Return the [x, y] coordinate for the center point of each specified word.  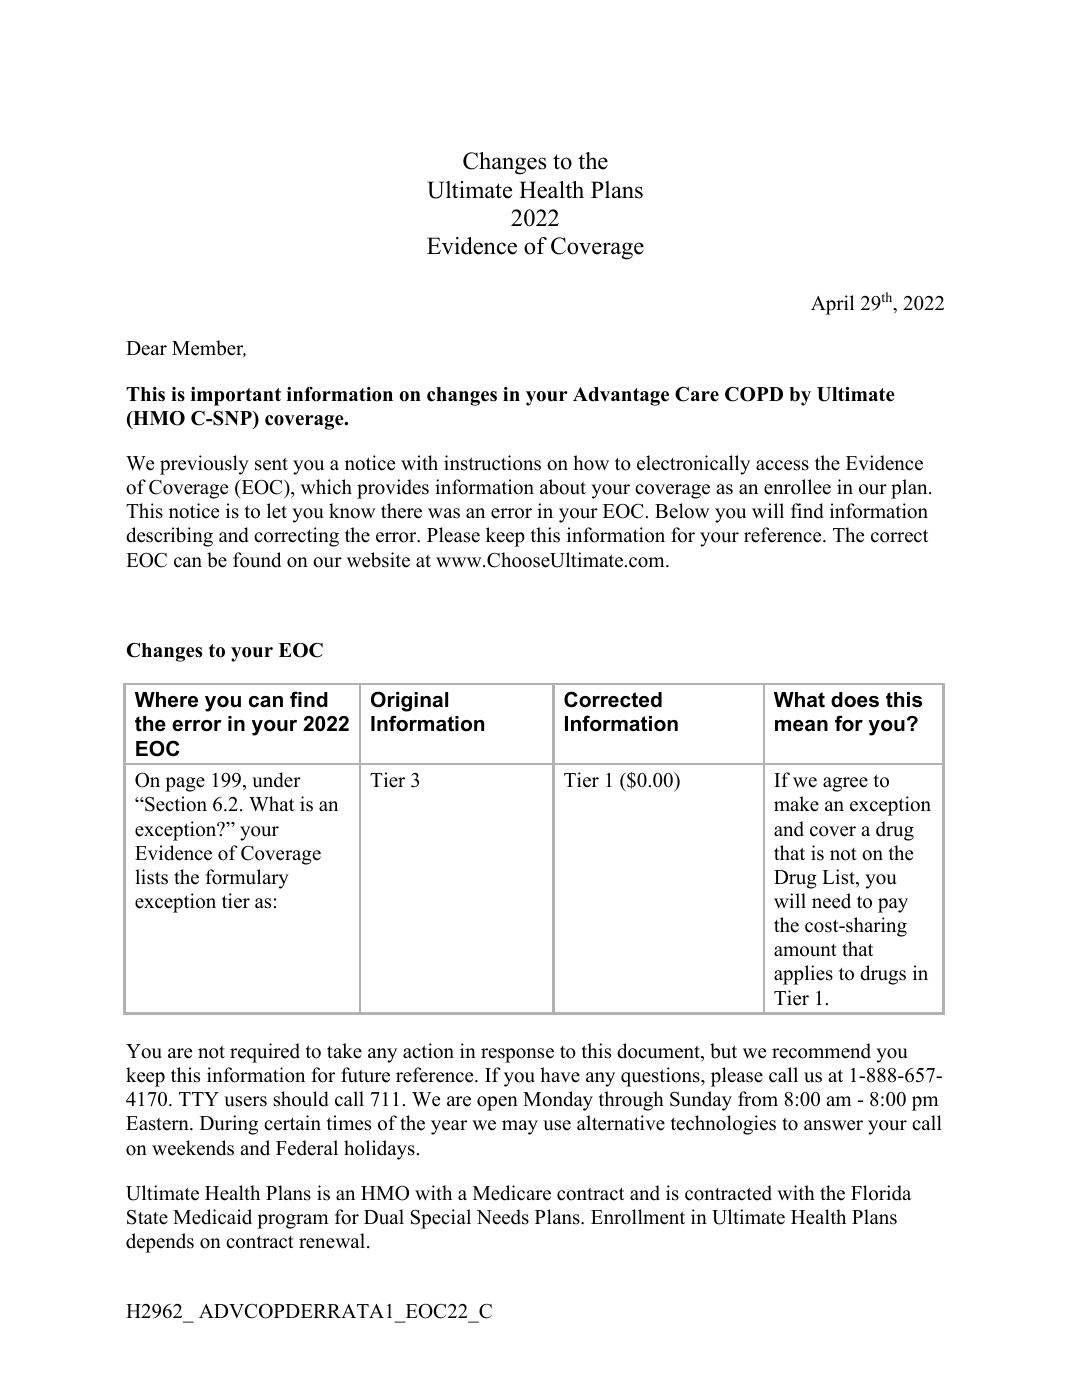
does [855, 700]
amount [805, 950]
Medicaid [212, 1217]
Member [209, 349]
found [257, 560]
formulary [247, 879]
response [517, 1055]
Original [409, 701]
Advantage [621, 396]
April [832, 305]
